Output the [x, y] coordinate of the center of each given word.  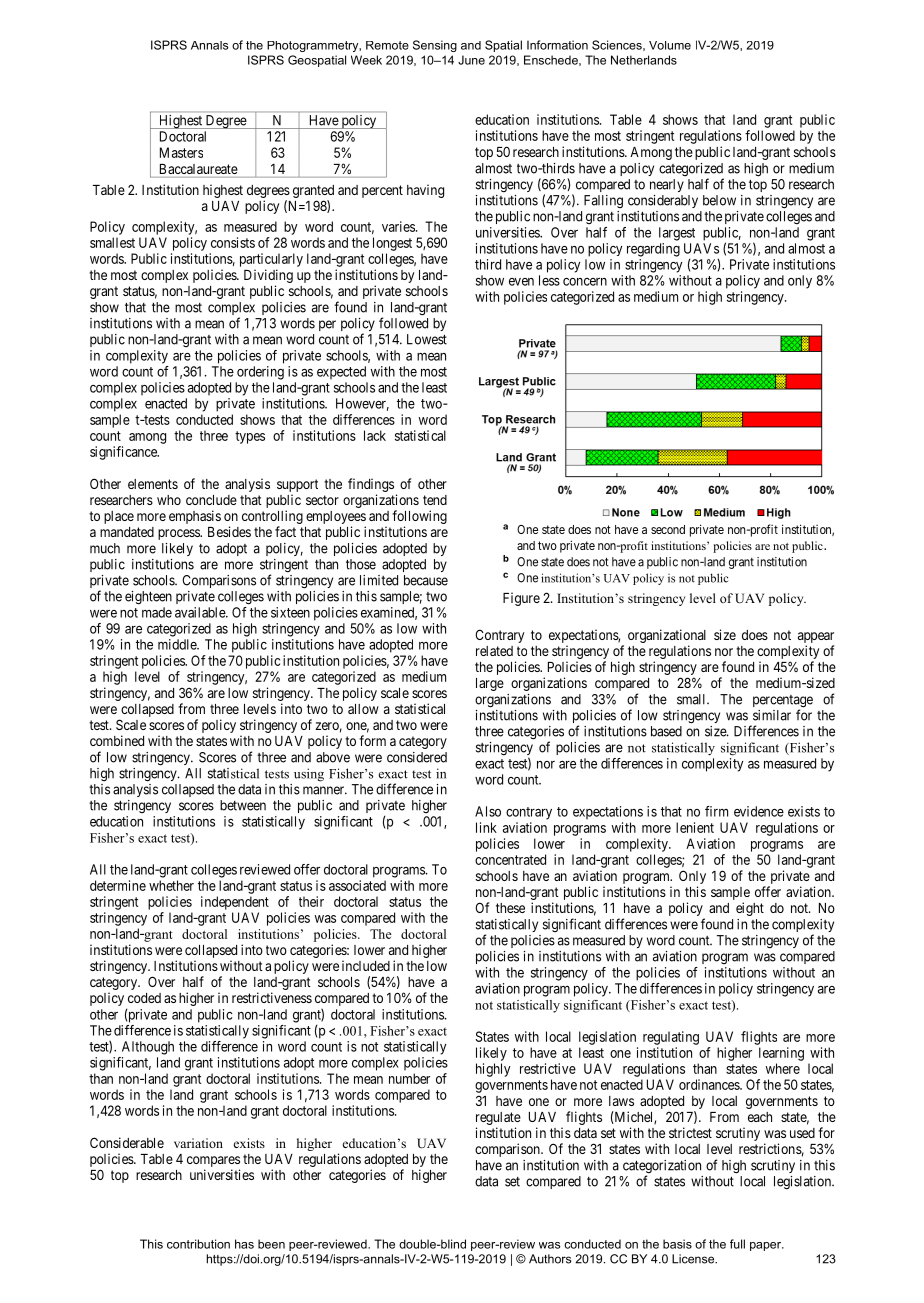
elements [153, 484]
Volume [670, 45]
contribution [198, 1244]
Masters [181, 152]
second [668, 529]
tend [435, 500]
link [486, 827]
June [471, 60]
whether [171, 885]
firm [716, 811]
